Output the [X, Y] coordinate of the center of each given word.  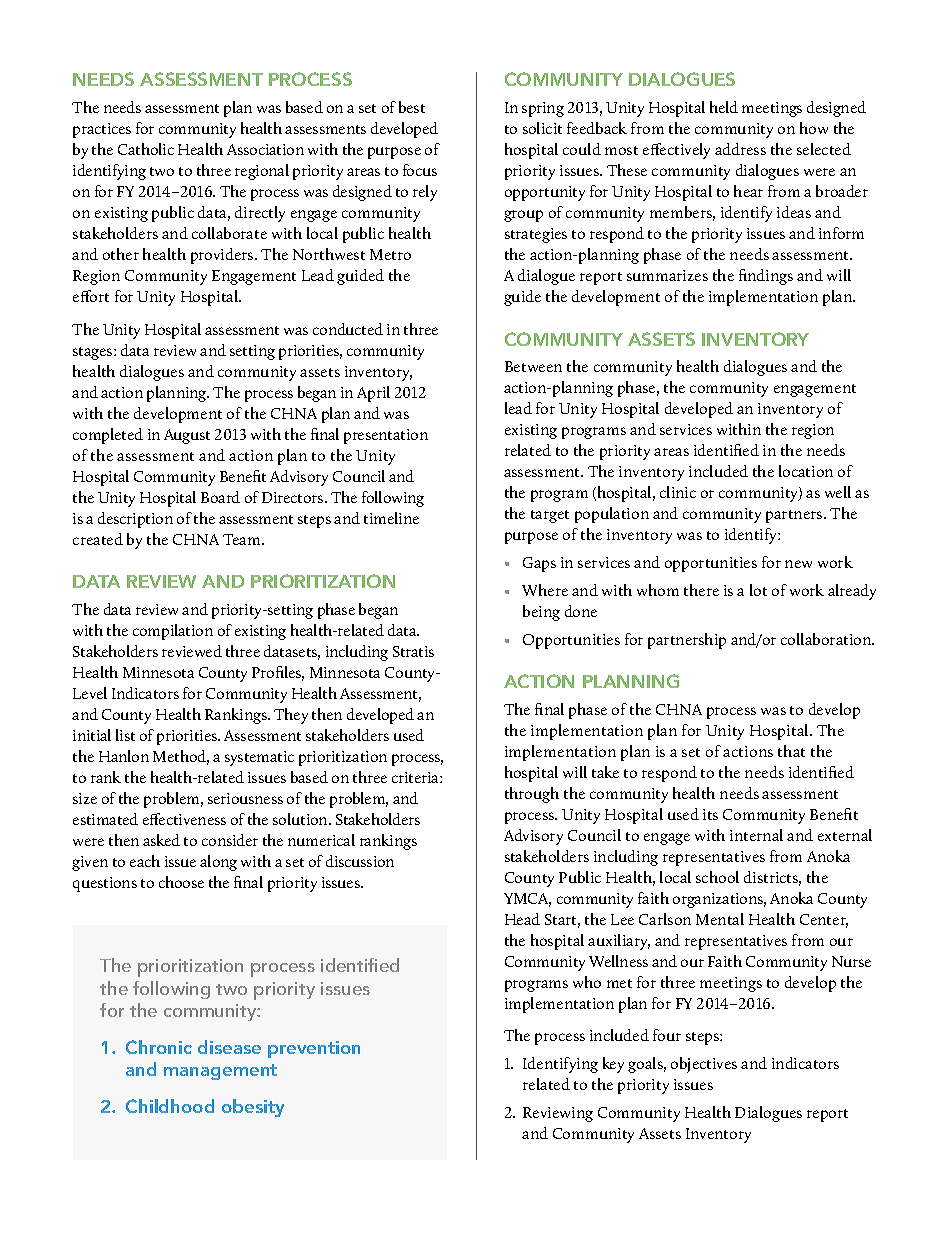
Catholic [146, 149]
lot [758, 590]
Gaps [539, 564]
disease [229, 1047]
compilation [173, 632]
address [740, 149]
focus [420, 170]
